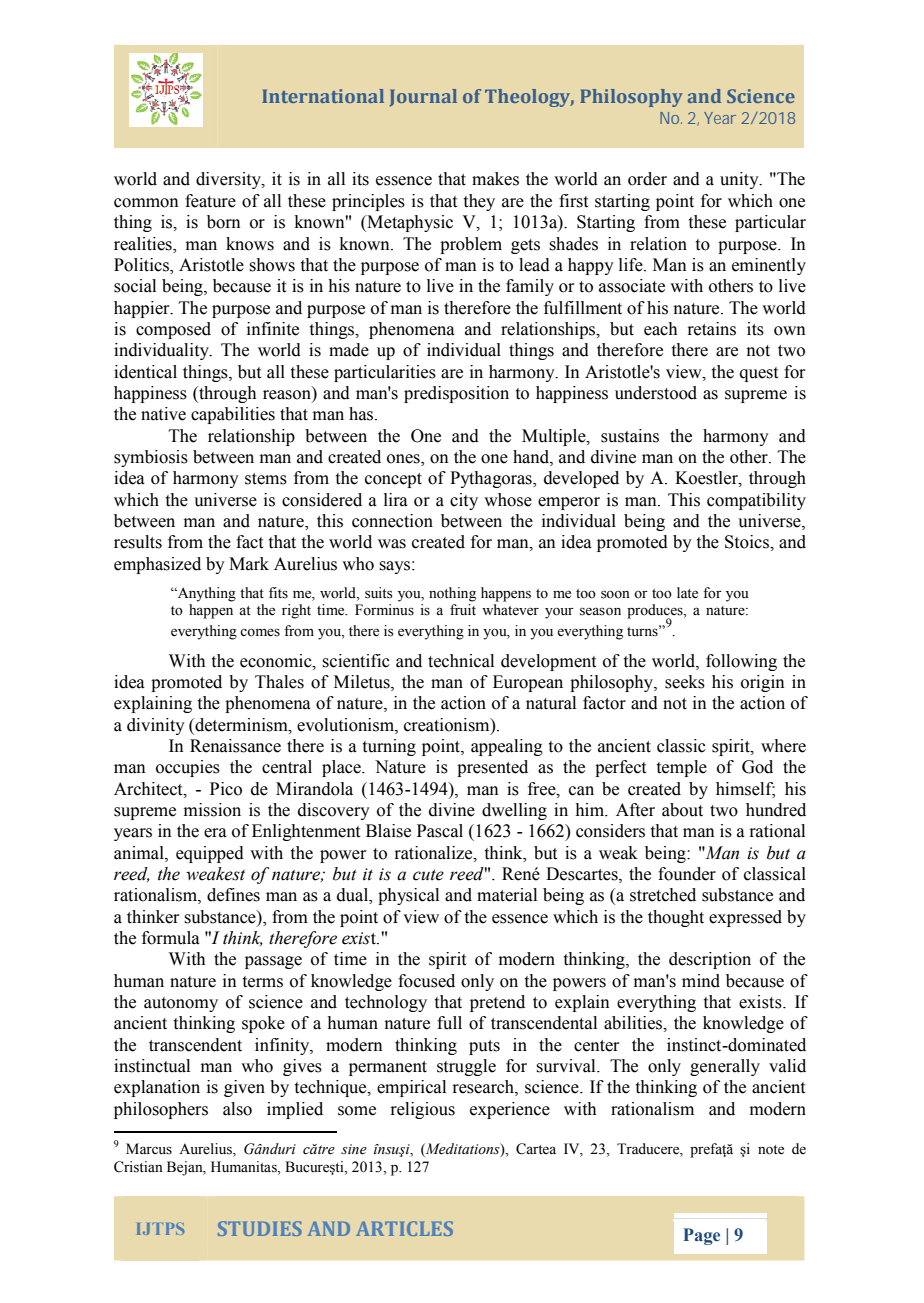  What do you see at coordinates (740, 180) in the page?
I see `unity` at bounding box center [740, 180].
